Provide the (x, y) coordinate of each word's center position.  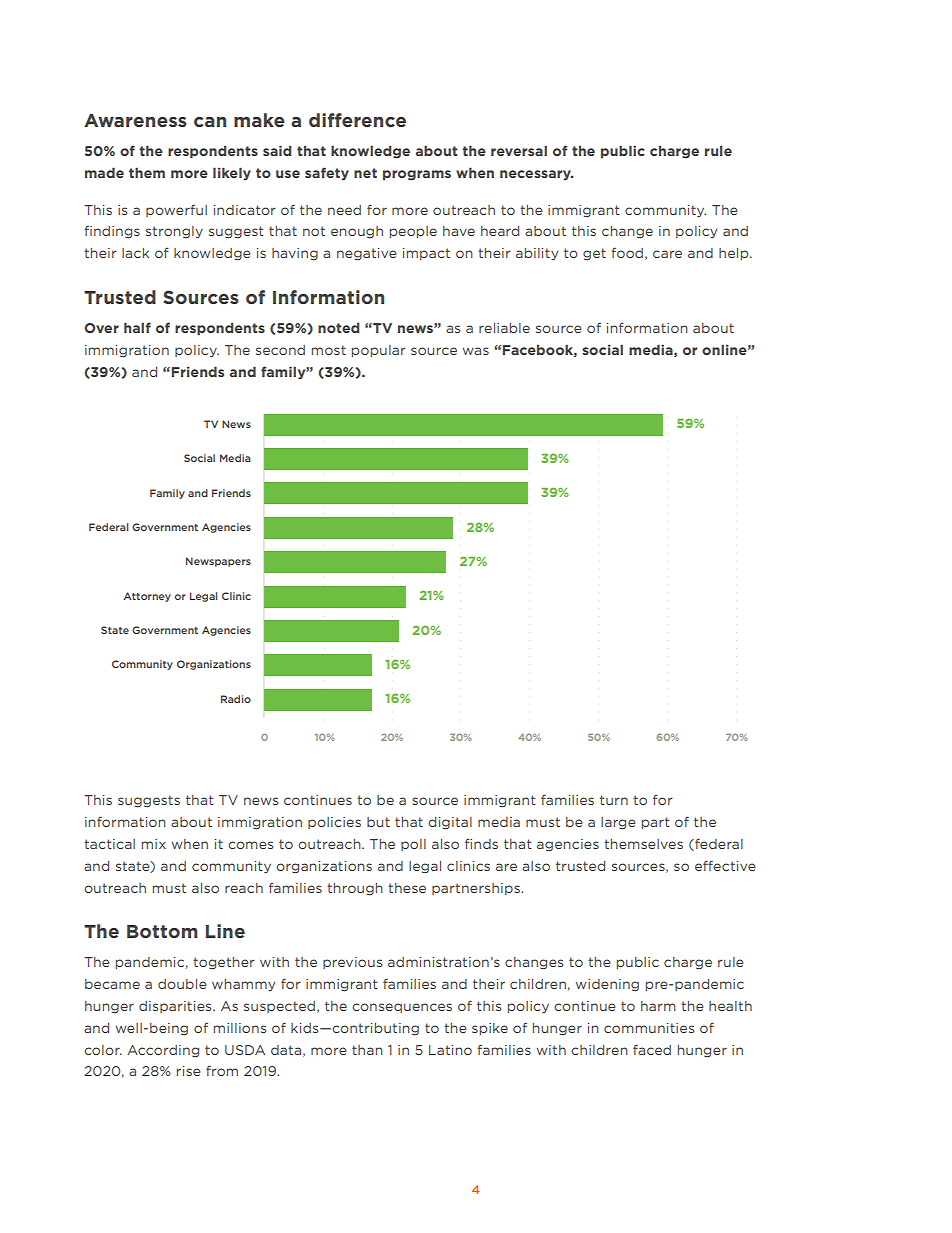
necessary (536, 175)
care (667, 254)
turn (614, 800)
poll (413, 845)
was (476, 351)
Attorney (147, 597)
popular (379, 351)
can (210, 122)
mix (154, 844)
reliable (504, 328)
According (163, 1051)
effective (725, 865)
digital (450, 823)
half (137, 327)
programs (417, 175)
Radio (236, 699)
